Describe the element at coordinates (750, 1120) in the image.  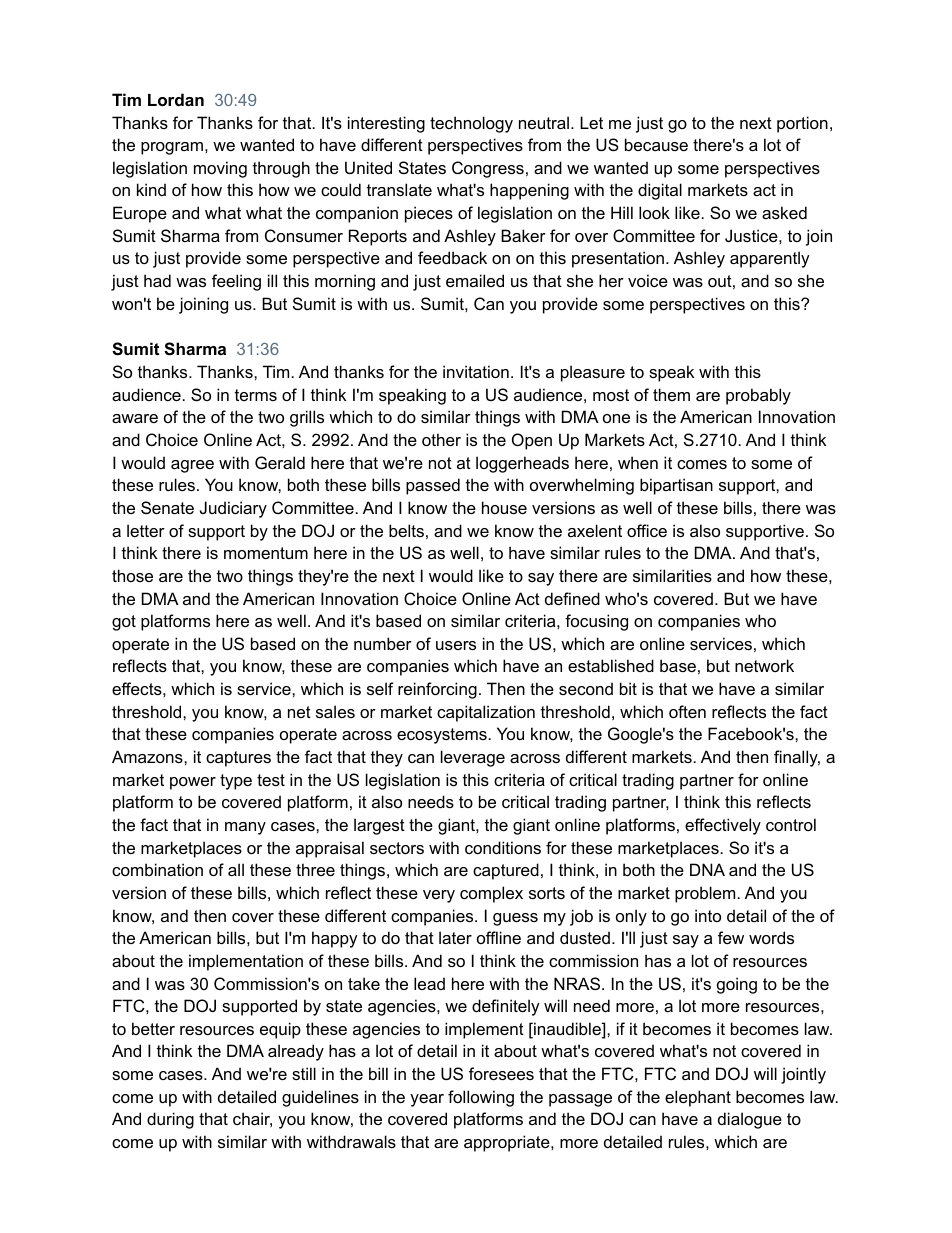
I see `dialogue` at that location.
